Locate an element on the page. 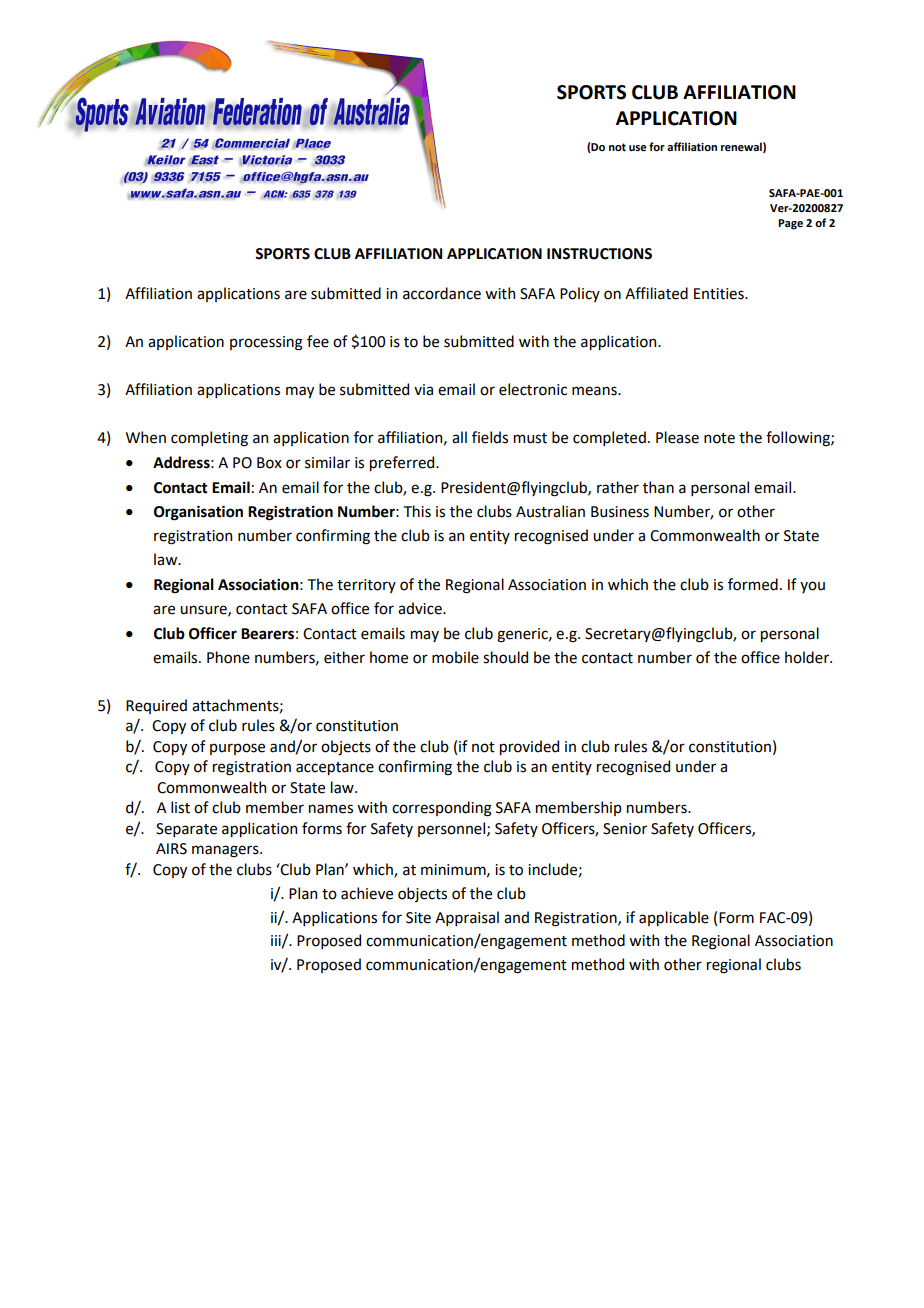  fee is located at coordinates (318, 341).
